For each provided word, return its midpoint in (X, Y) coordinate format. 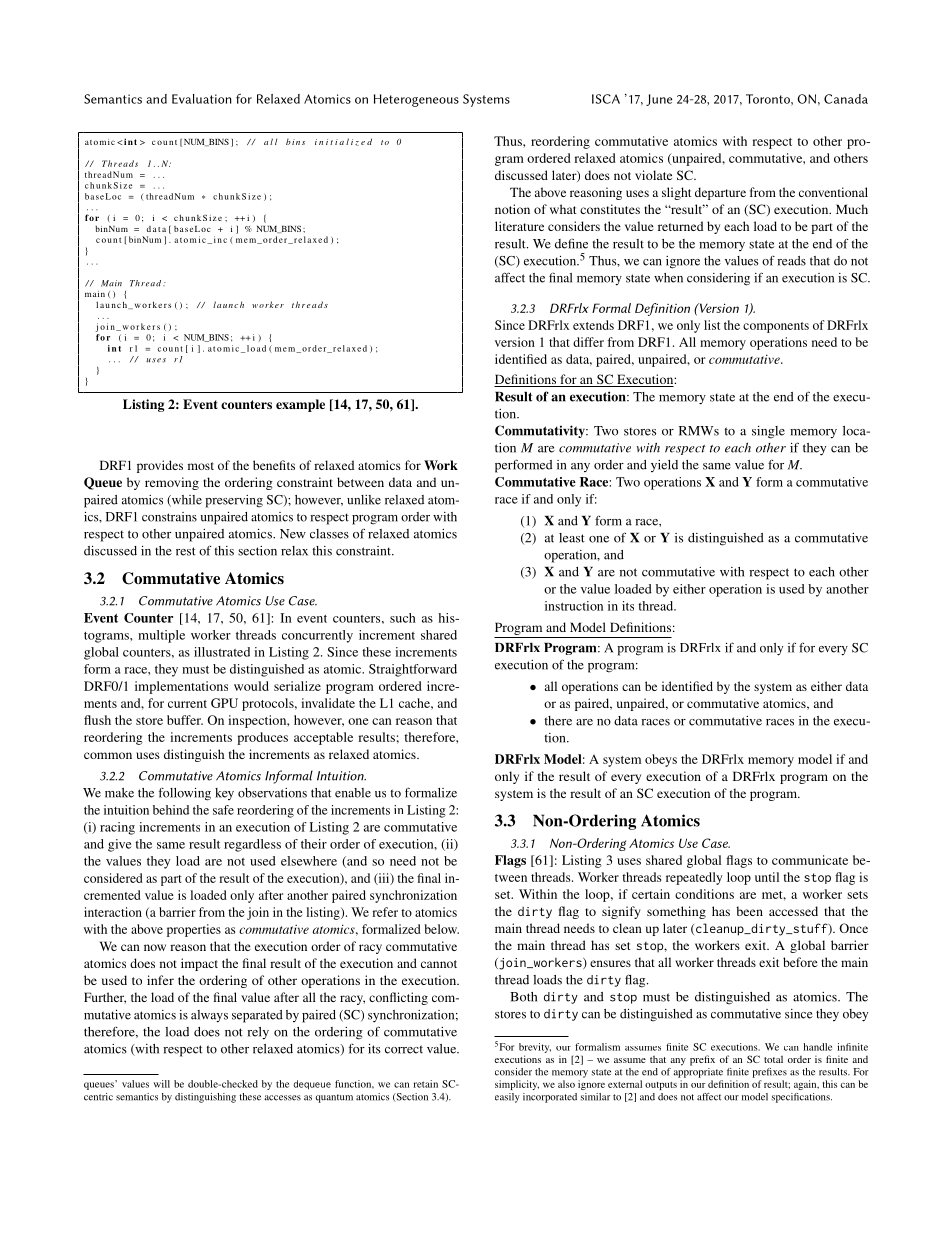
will (162, 1084)
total (773, 1059)
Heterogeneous (416, 100)
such (403, 618)
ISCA (606, 99)
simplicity (517, 1085)
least (572, 538)
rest (186, 551)
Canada (846, 99)
